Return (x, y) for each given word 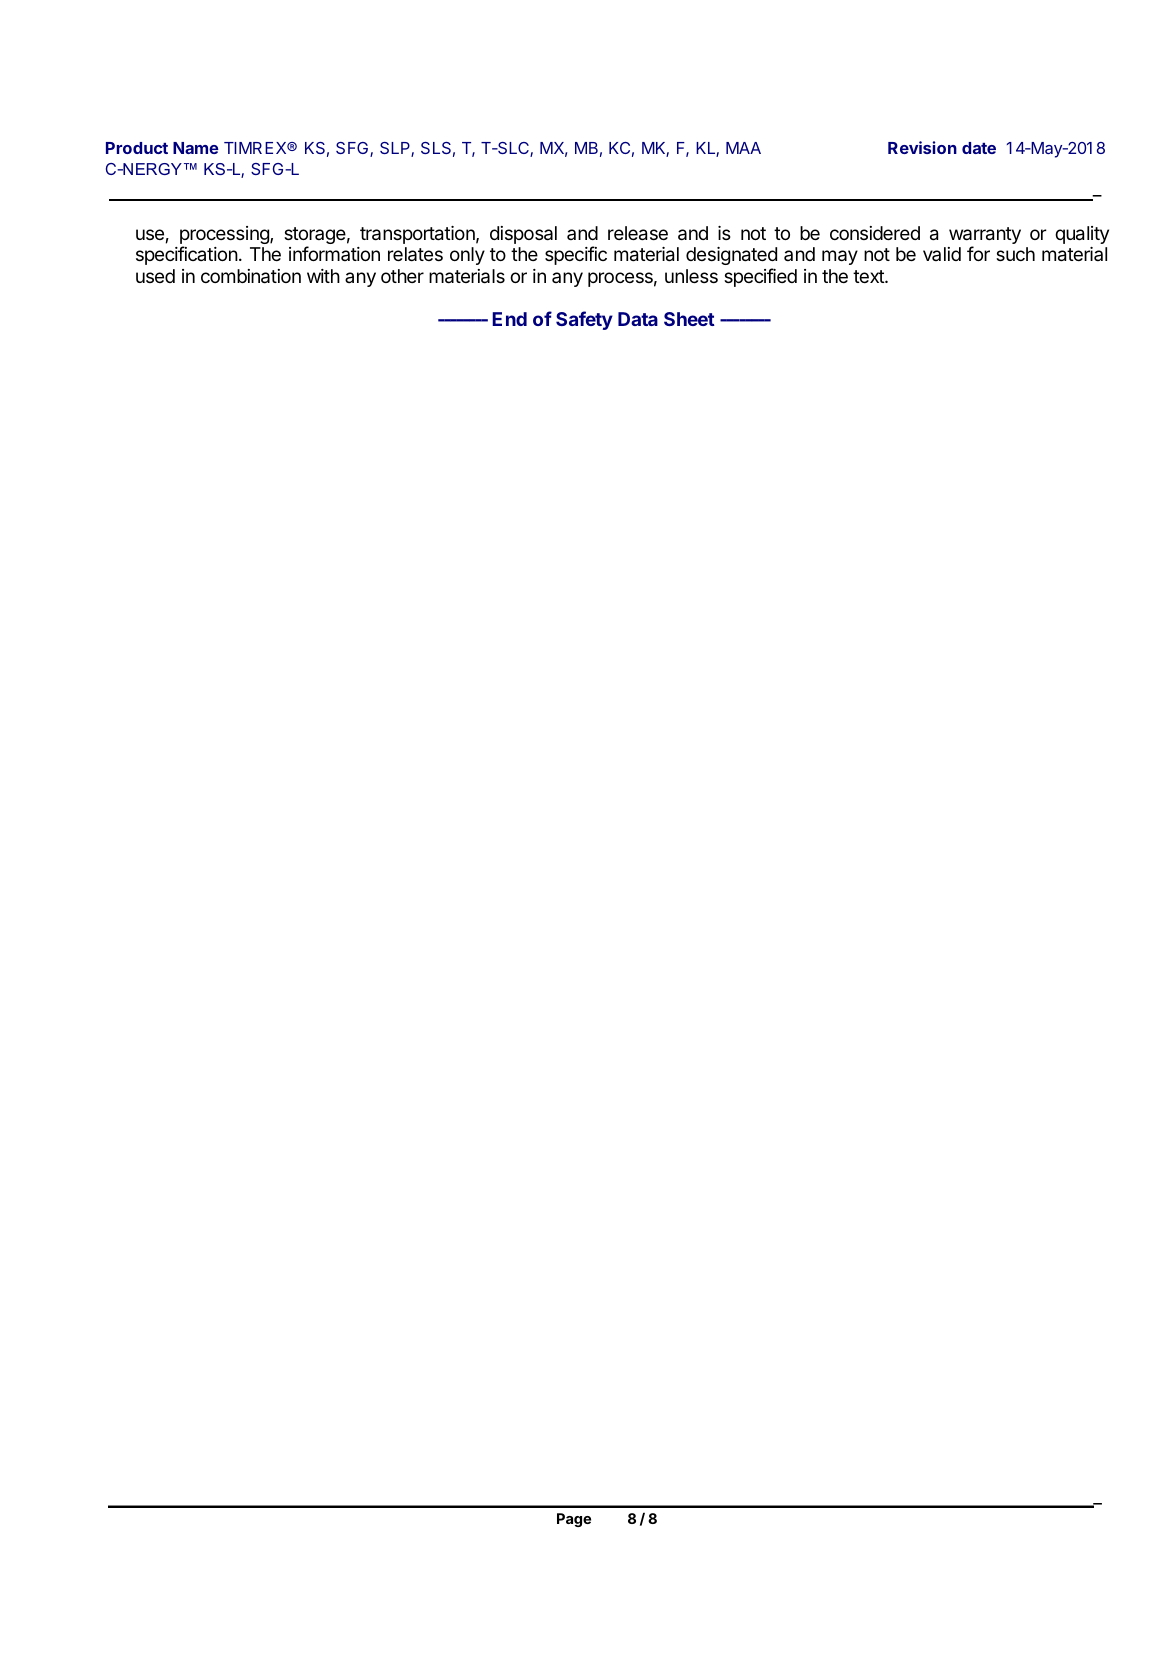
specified (760, 277)
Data (638, 319)
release (638, 233)
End (509, 319)
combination (251, 276)
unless (691, 276)
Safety (584, 320)
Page (574, 1520)
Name (196, 148)
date (979, 148)
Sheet (689, 319)
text (869, 276)
